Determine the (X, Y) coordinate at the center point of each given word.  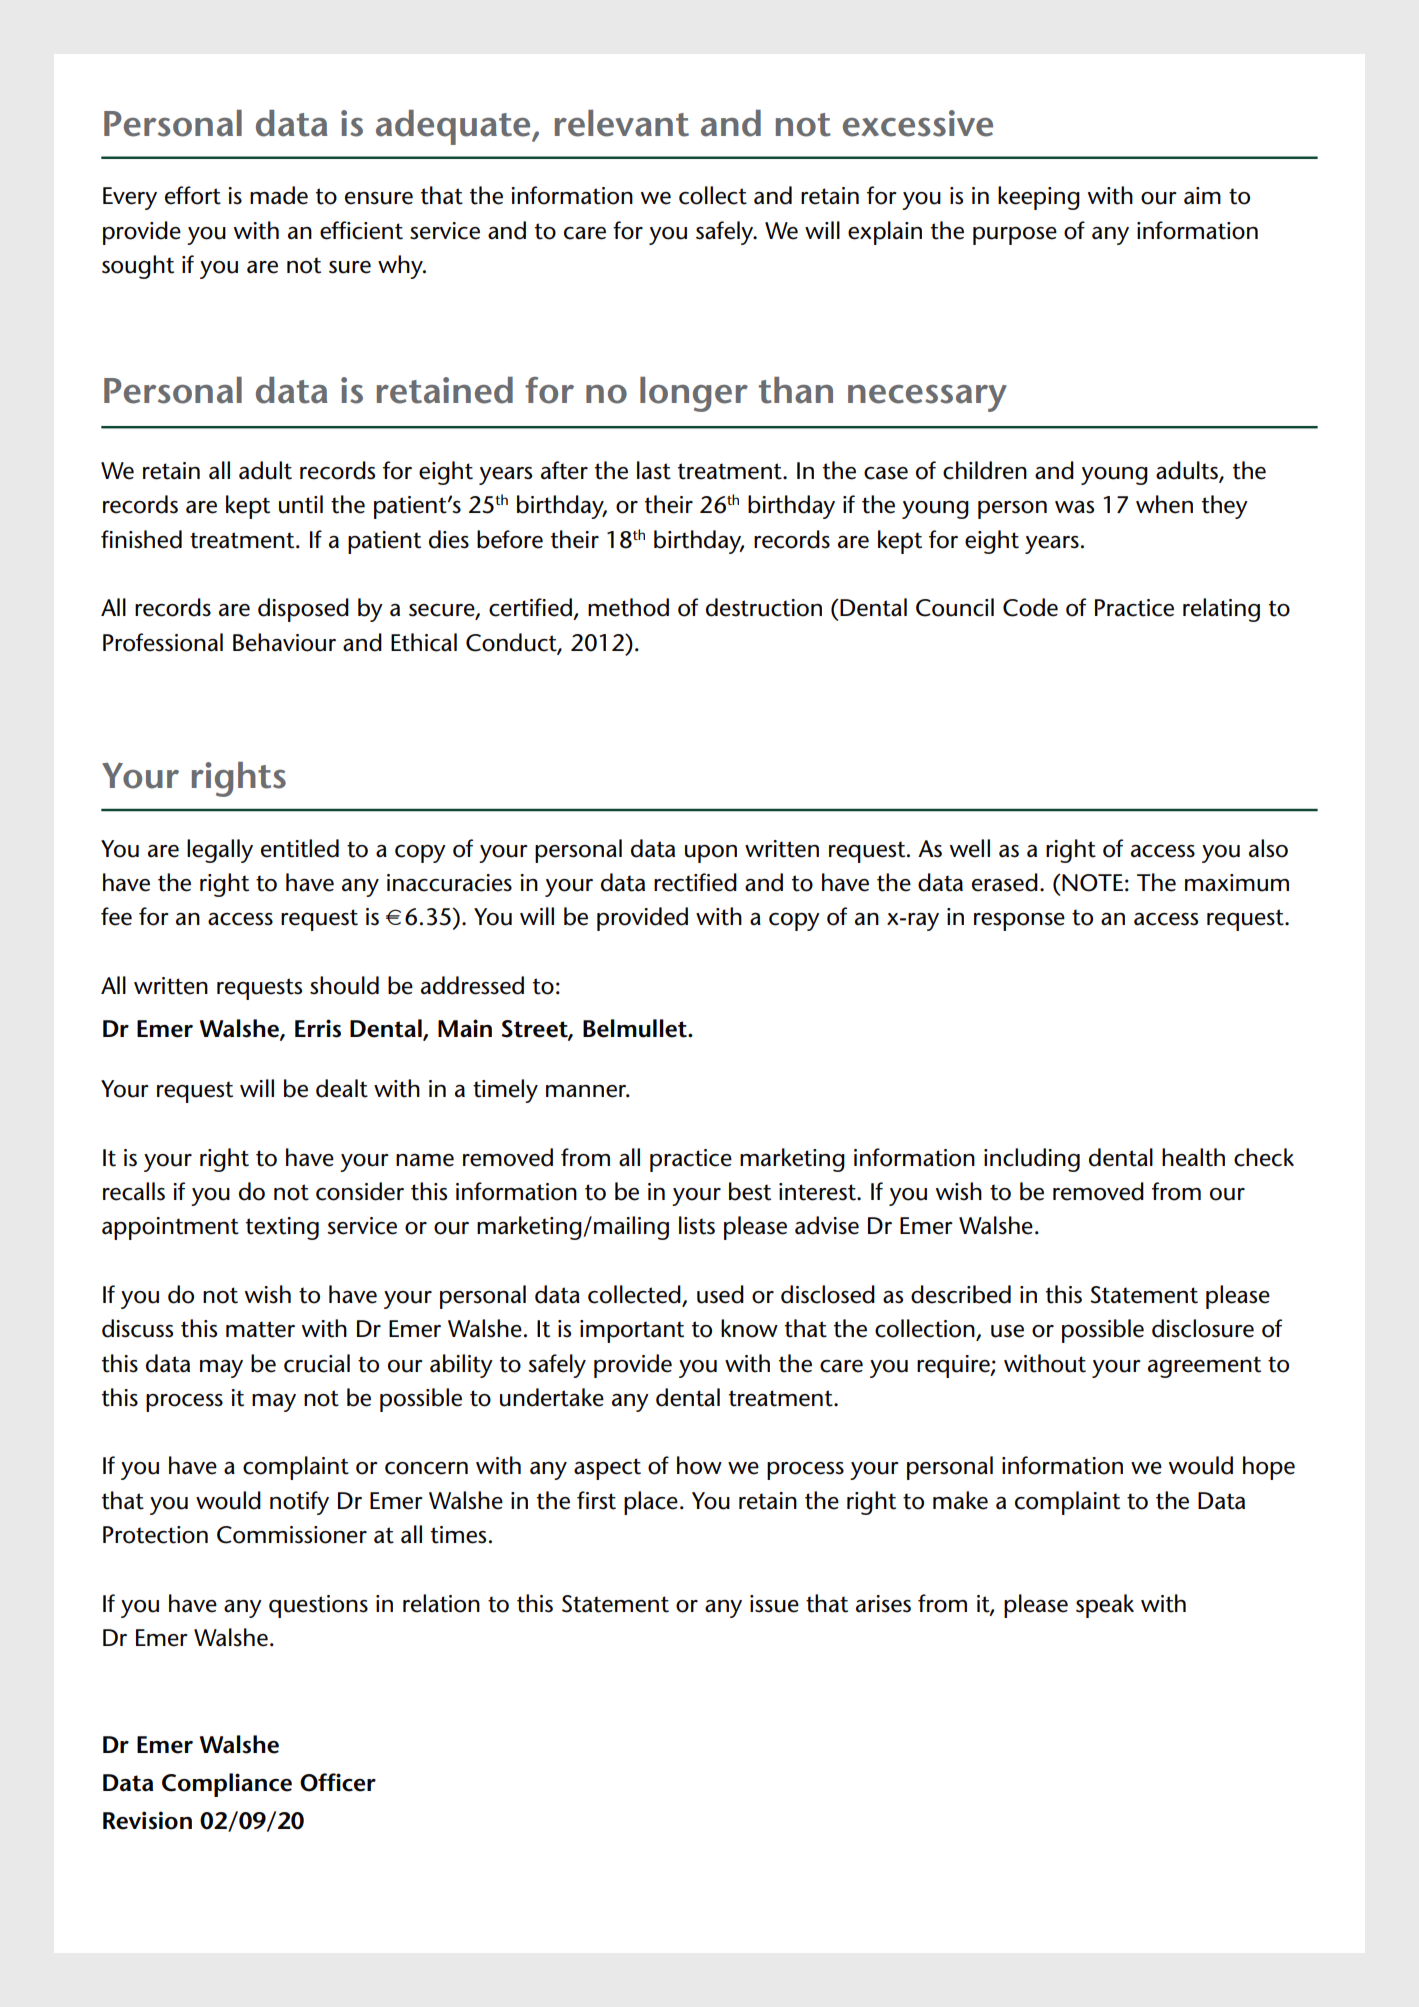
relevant (622, 123)
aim (1202, 196)
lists (697, 1225)
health (1193, 1157)
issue (774, 1604)
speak (1105, 1606)
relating (1221, 610)
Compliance (227, 1785)
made (279, 195)
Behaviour (284, 642)
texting (282, 1228)
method (628, 607)
